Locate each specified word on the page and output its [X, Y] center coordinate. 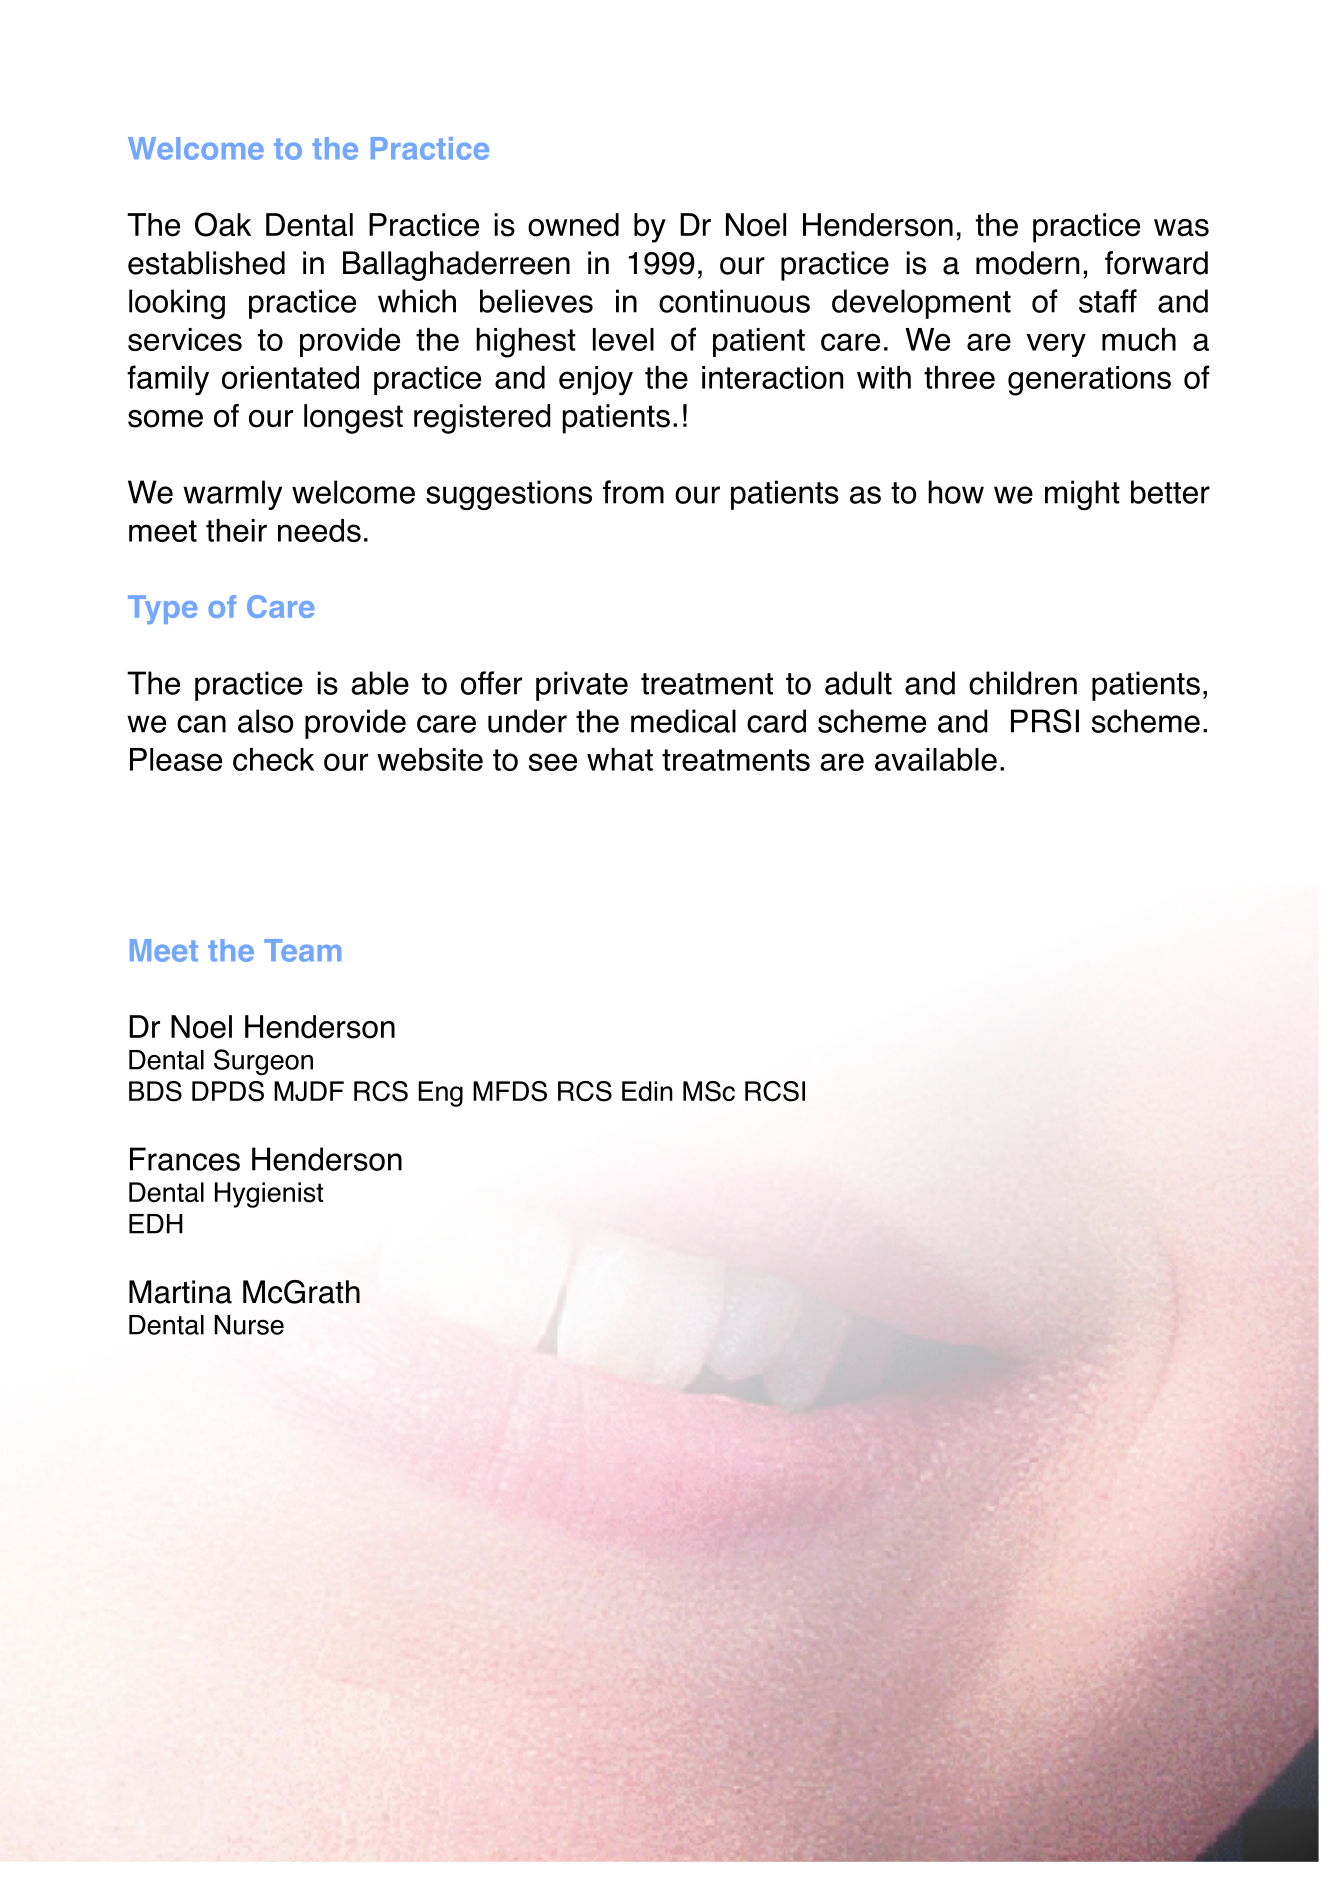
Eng [440, 1094]
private [582, 686]
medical [683, 721]
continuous [734, 301]
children [1023, 683]
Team [302, 950]
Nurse [249, 1325]
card [776, 721]
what [620, 759]
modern [1027, 263]
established [206, 263]
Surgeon [263, 1062]
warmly [232, 495]
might [1082, 495]
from [633, 492]
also [266, 721]
